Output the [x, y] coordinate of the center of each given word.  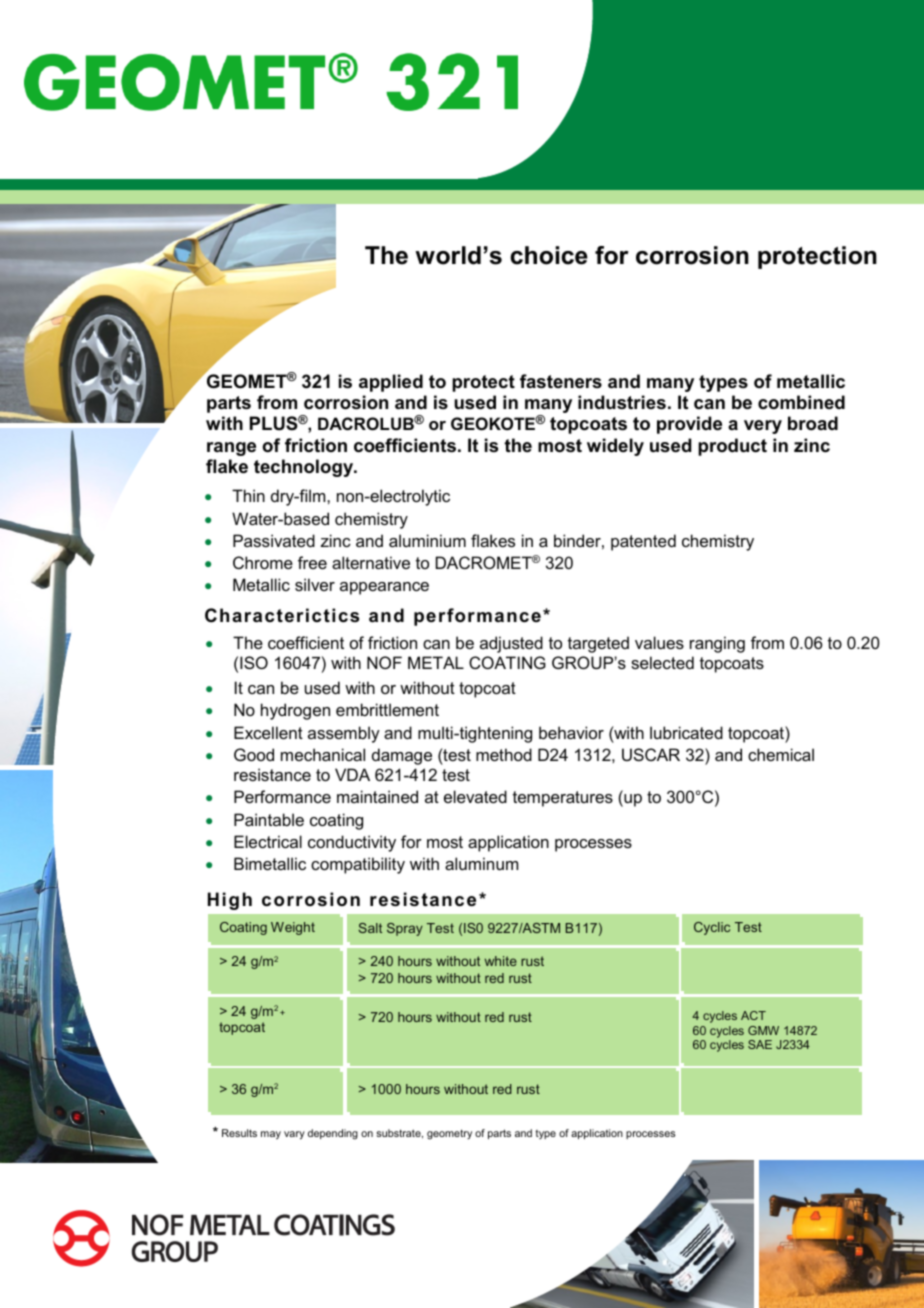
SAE [760, 1044]
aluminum [481, 863]
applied [391, 383]
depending [333, 1134]
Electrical [268, 841]
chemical [781, 754]
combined [801, 402]
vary [294, 1135]
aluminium [427, 540]
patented [643, 542]
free [312, 562]
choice [549, 255]
